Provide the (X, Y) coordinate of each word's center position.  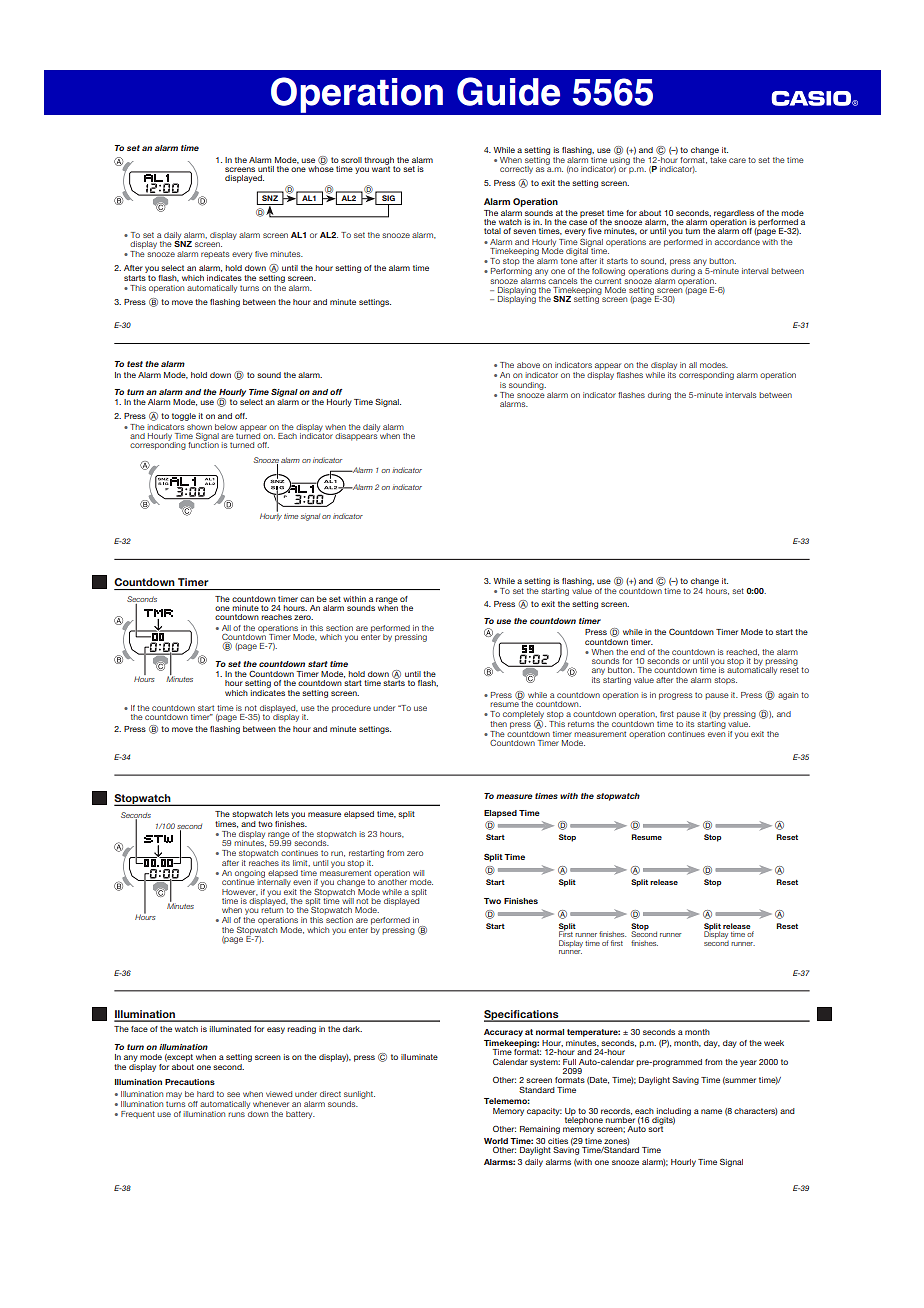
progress (675, 696)
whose (321, 167)
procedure (351, 709)
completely (523, 716)
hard (205, 1094)
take (718, 158)
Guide (508, 91)
